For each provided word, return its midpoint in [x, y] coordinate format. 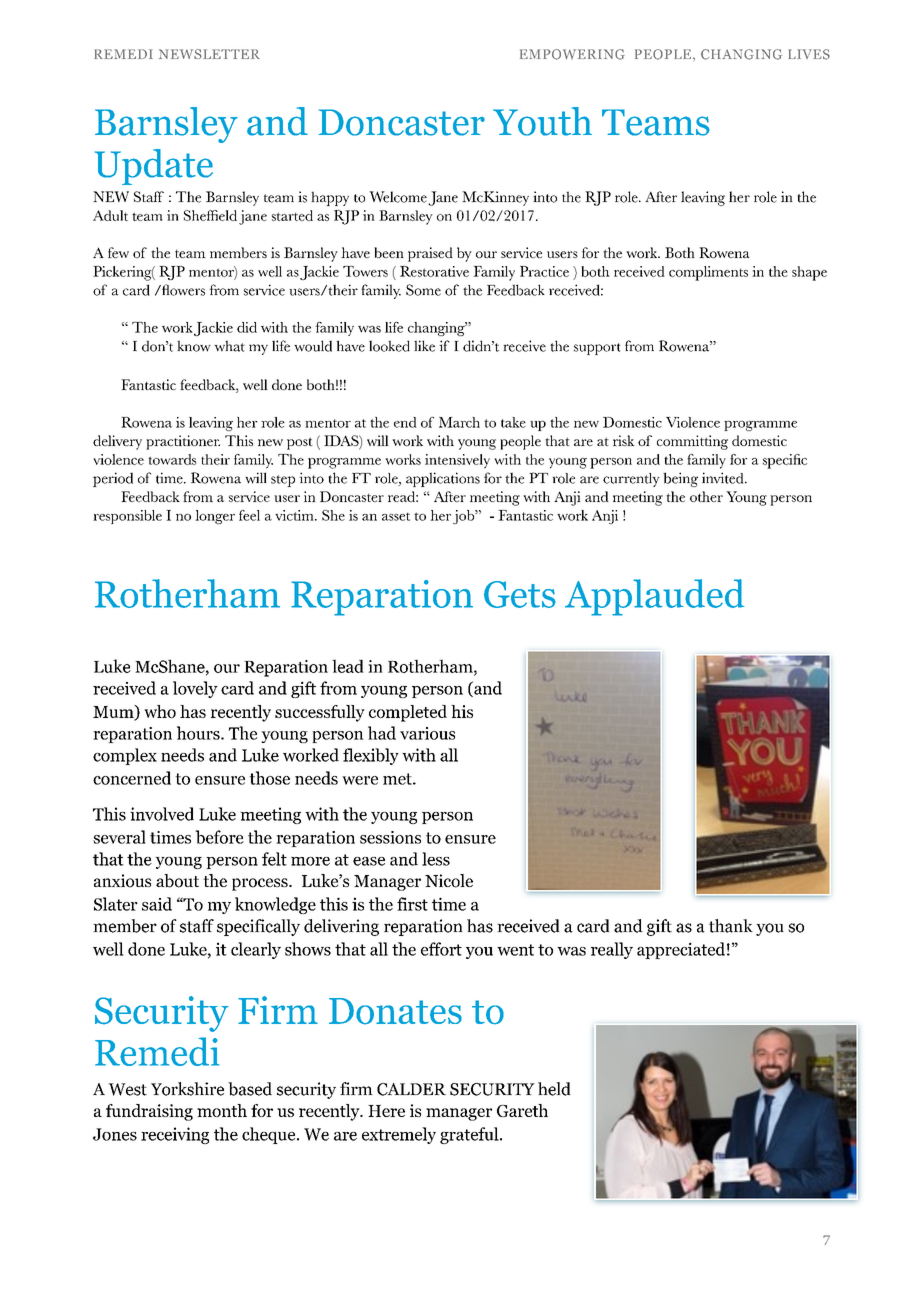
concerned [132, 778]
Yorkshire [187, 1089]
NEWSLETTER [209, 54]
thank [731, 926]
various [427, 733]
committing [692, 442]
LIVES [809, 54]
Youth [542, 121]
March [459, 422]
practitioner [183, 442]
